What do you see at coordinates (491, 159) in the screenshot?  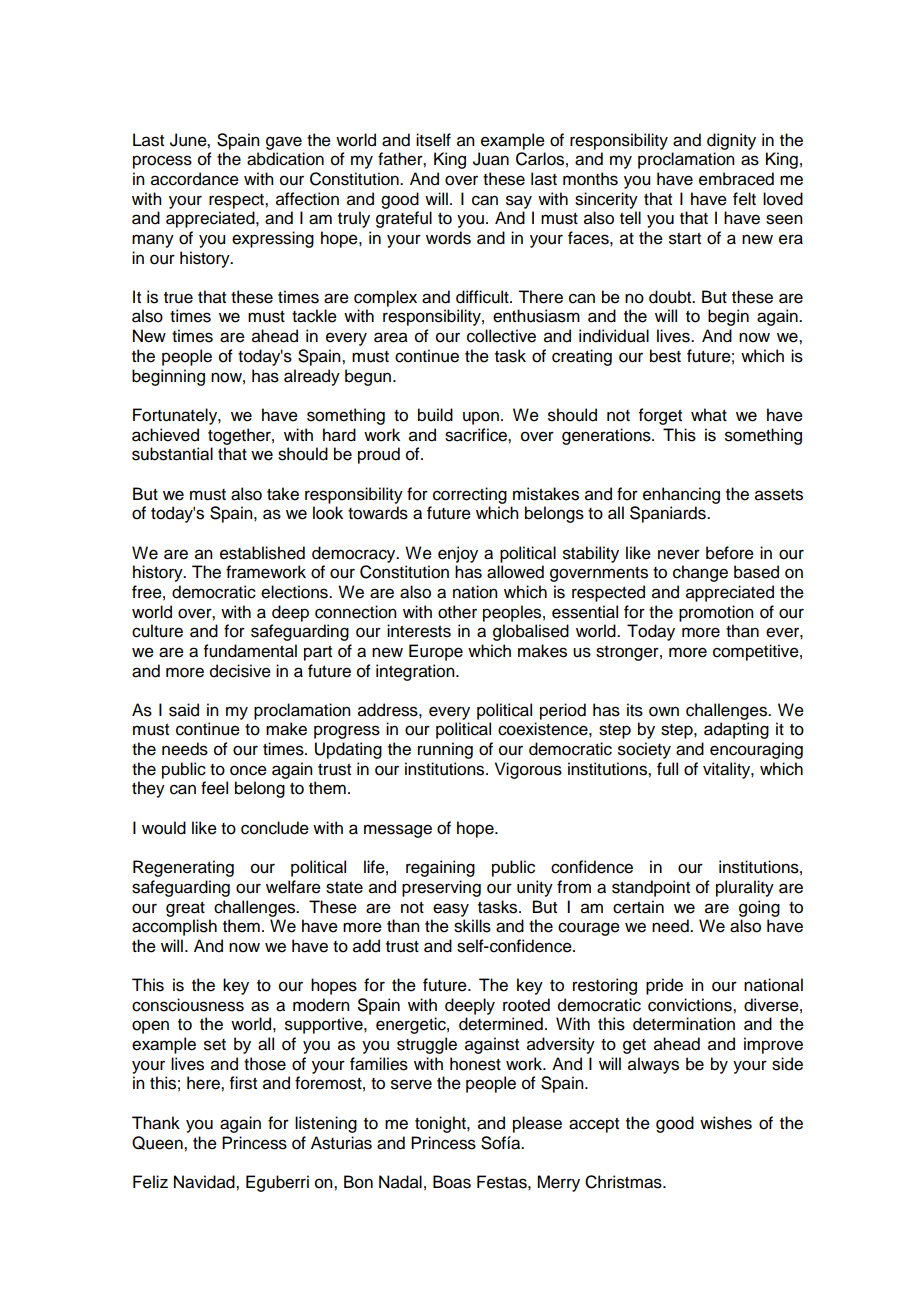 I see `Juan` at bounding box center [491, 159].
